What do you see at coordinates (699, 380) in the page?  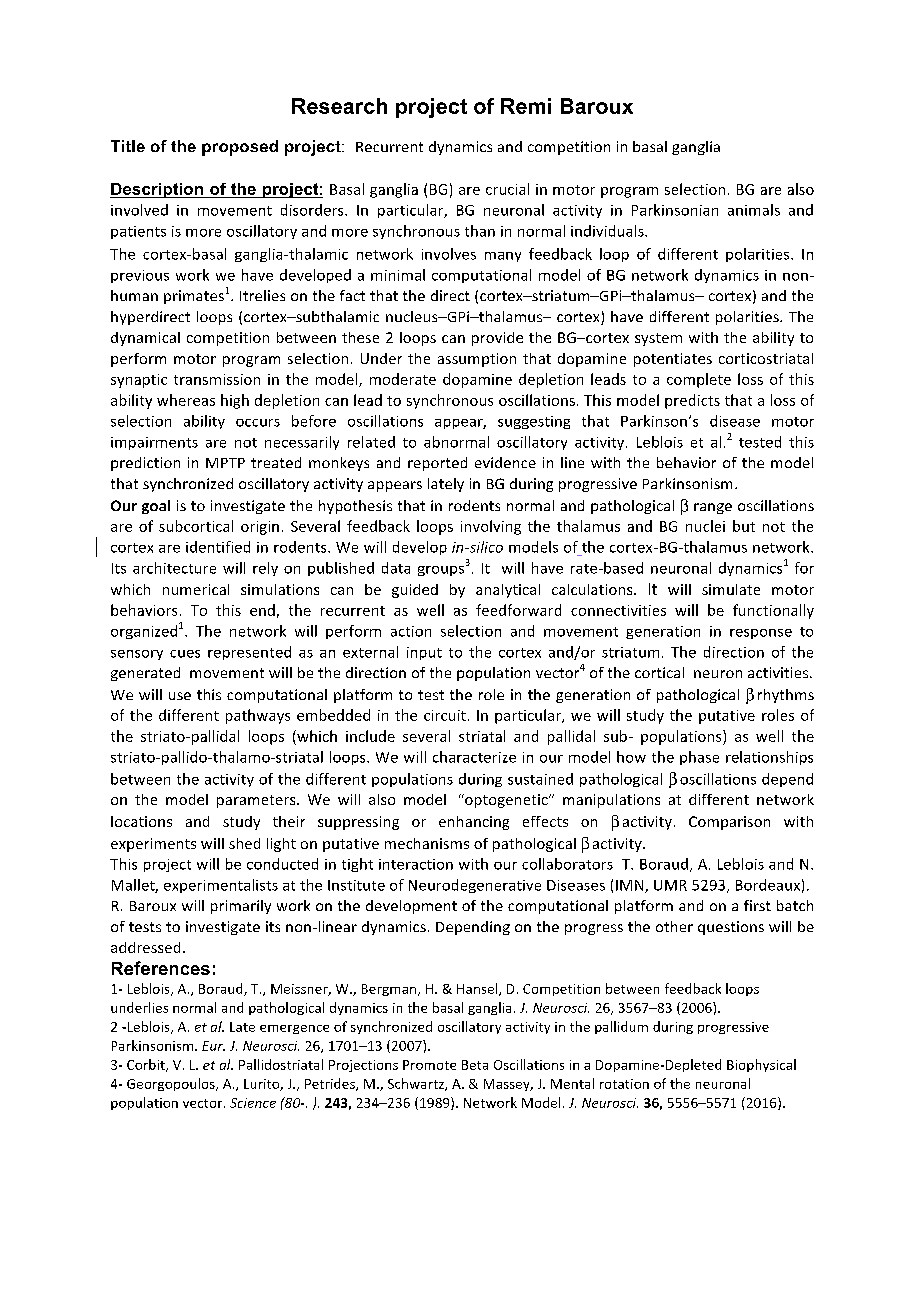 I see `complete` at bounding box center [699, 380].
